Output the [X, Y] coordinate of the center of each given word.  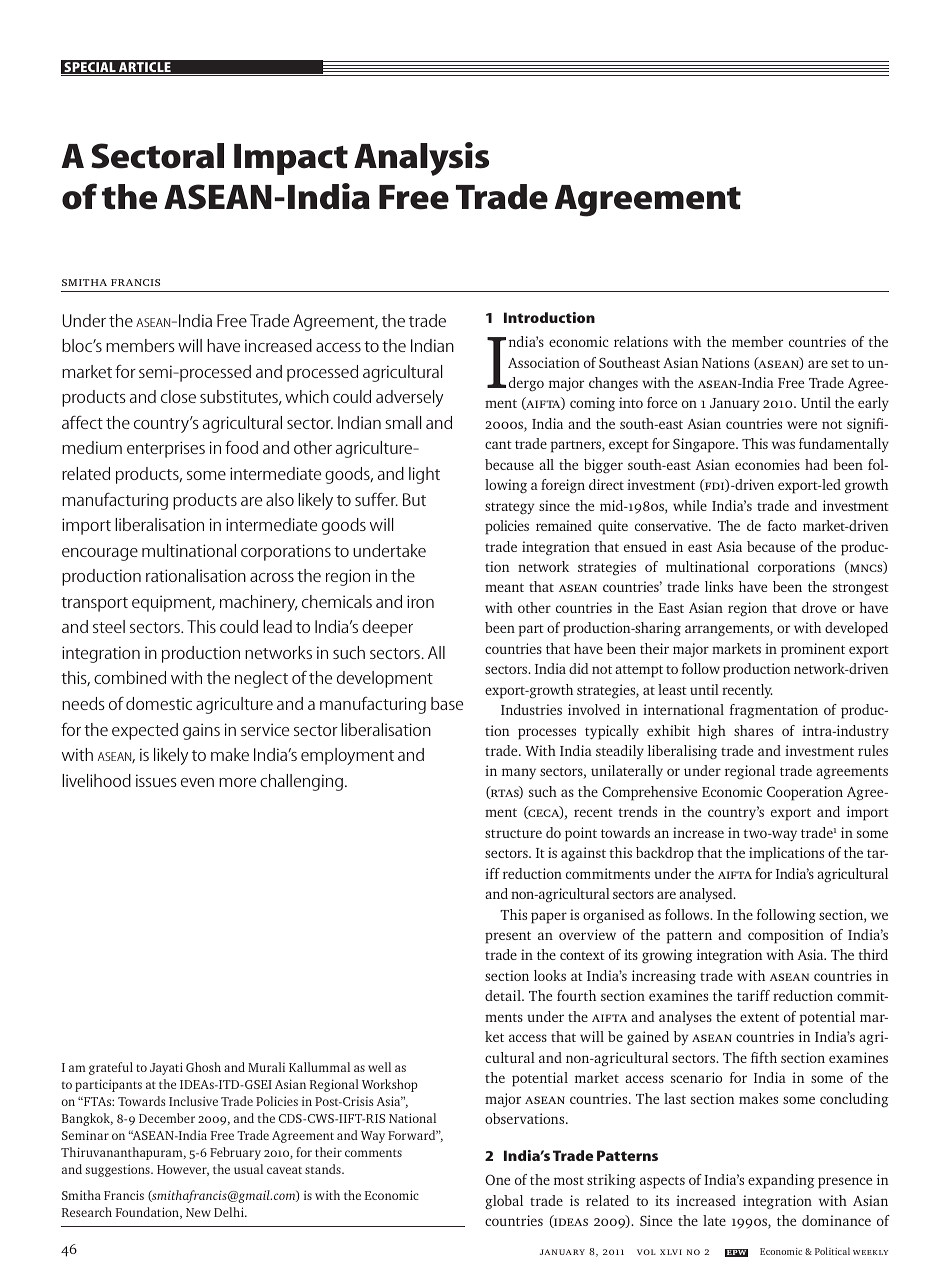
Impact [291, 159]
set [840, 363]
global [504, 1202]
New [198, 1212]
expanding [781, 1181]
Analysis [421, 159]
